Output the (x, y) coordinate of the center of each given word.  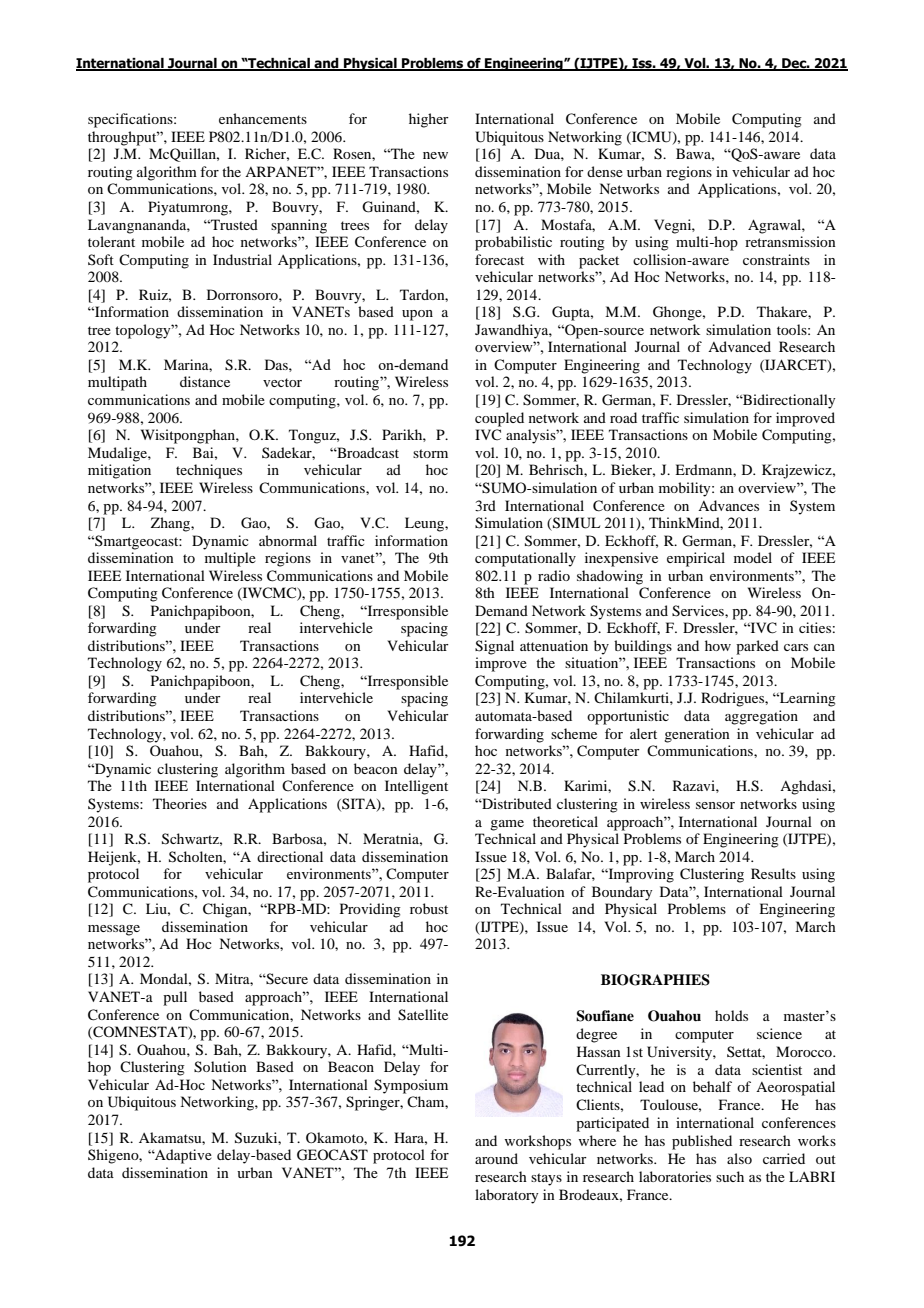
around (496, 1158)
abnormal (288, 540)
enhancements (263, 118)
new (435, 155)
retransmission (790, 241)
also (739, 1158)
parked (757, 647)
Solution (220, 1067)
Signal (494, 647)
